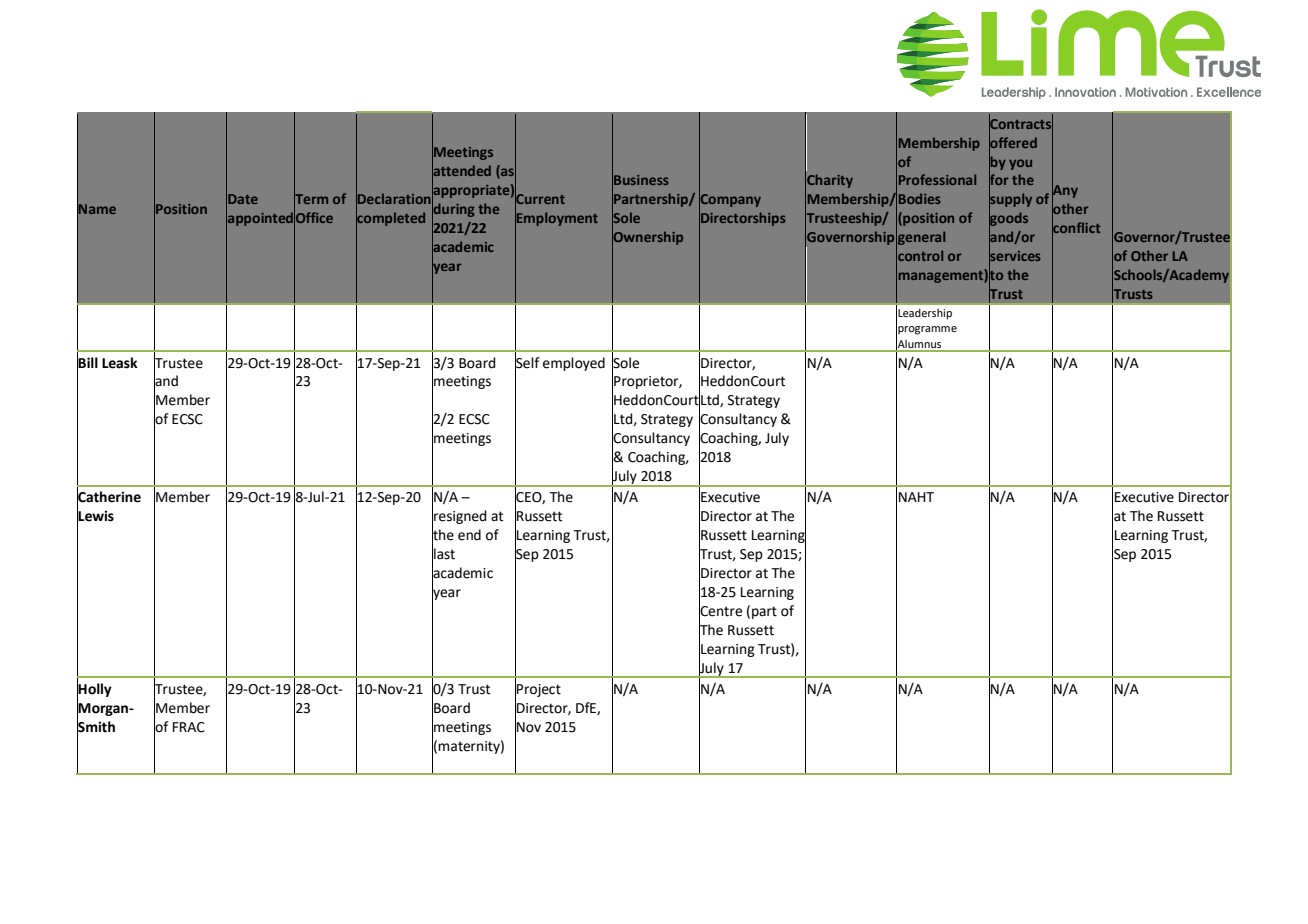 This image has height=924, width=1308. Describe the element at coordinates (720, 611) in the image. I see `Centre` at that location.
